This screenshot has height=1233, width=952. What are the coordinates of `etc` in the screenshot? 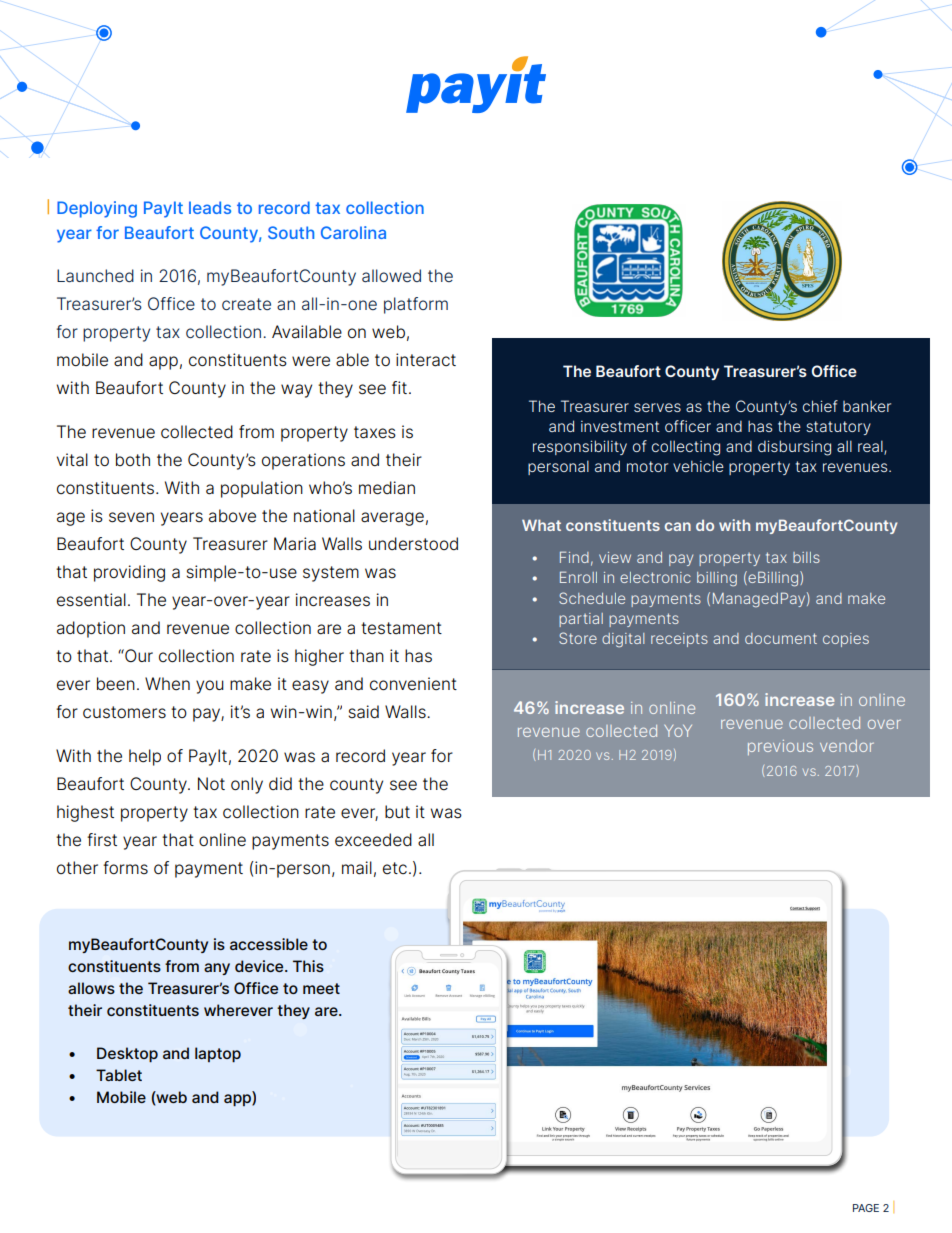 It's located at (395, 868).
